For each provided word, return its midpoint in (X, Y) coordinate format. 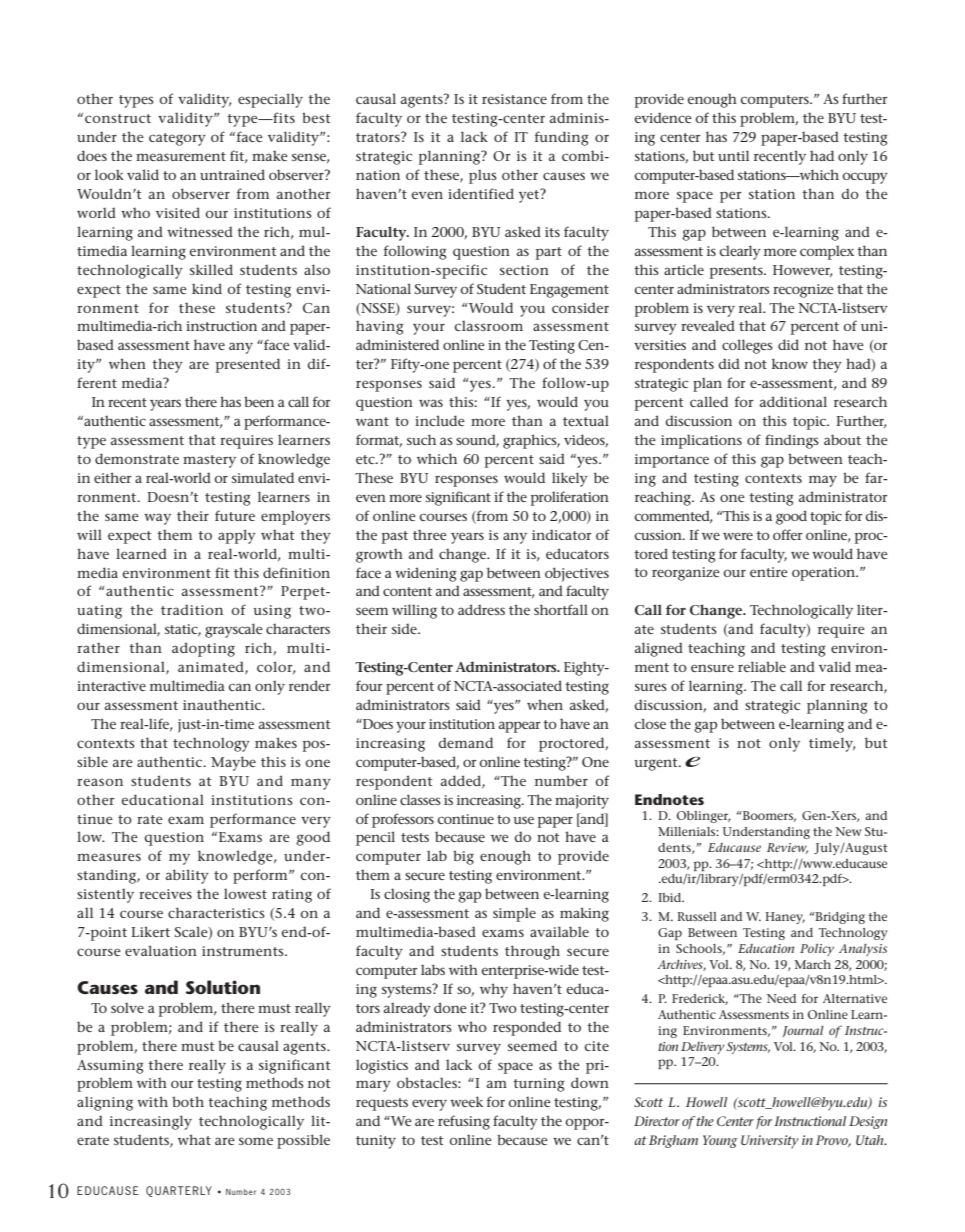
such (421, 439)
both (188, 1101)
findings (792, 441)
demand (465, 742)
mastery (209, 461)
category (177, 139)
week (466, 1101)
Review (787, 848)
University (770, 1142)
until (733, 155)
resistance (514, 99)
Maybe (233, 763)
